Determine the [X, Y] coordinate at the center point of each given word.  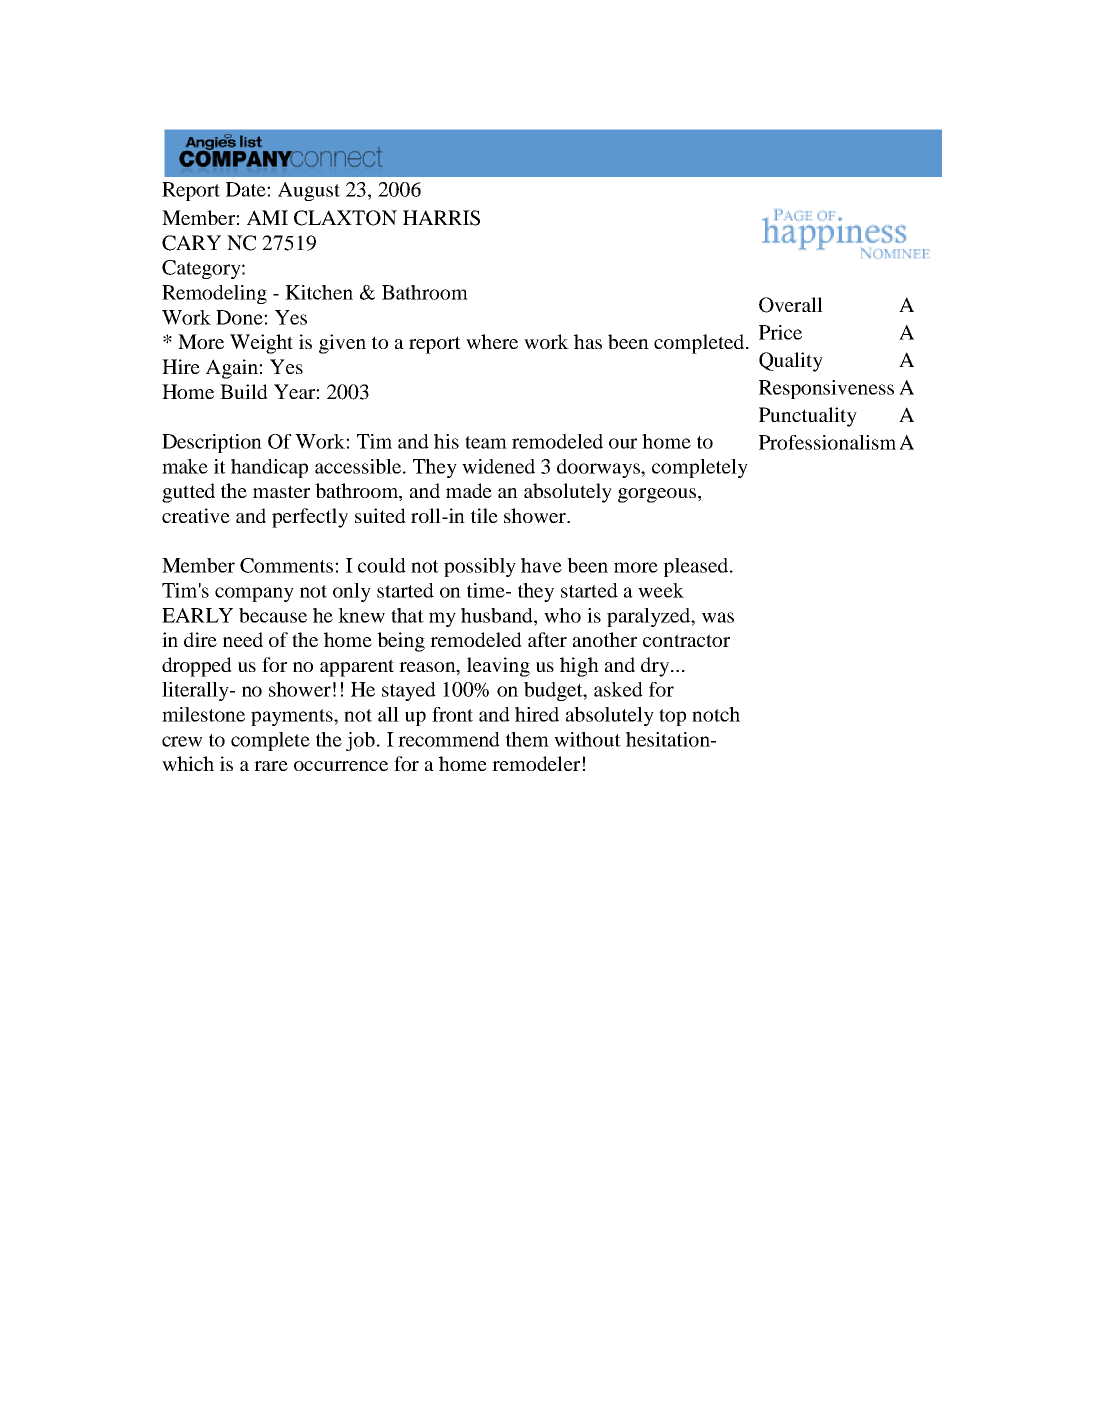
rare [271, 766]
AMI [267, 217]
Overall [791, 305]
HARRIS [441, 218]
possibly [480, 567]
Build [244, 391]
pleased [697, 567]
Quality [791, 362]
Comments [288, 565]
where [492, 341]
